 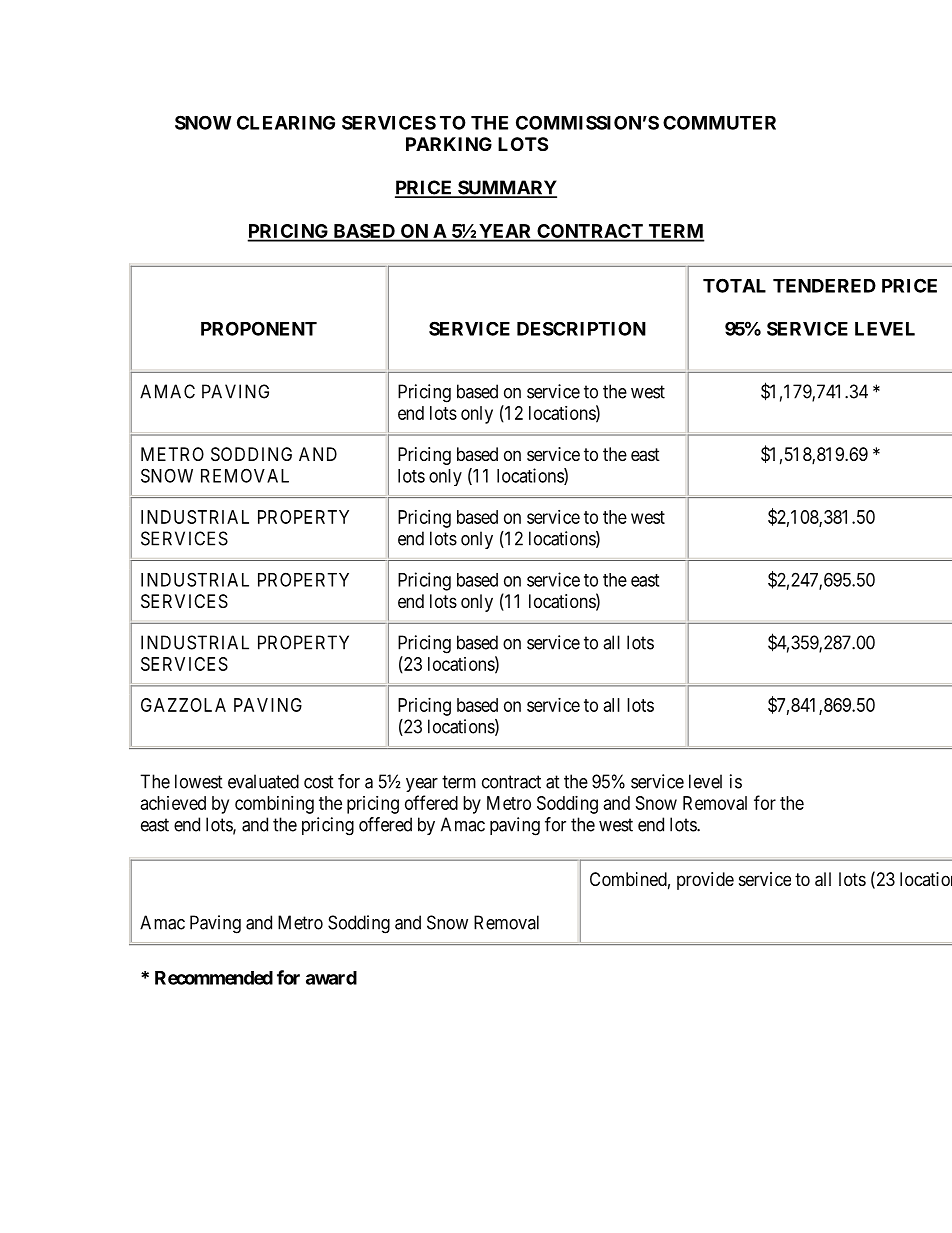 What do you see at coordinates (214, 978) in the page?
I see `Recommended` at bounding box center [214, 978].
